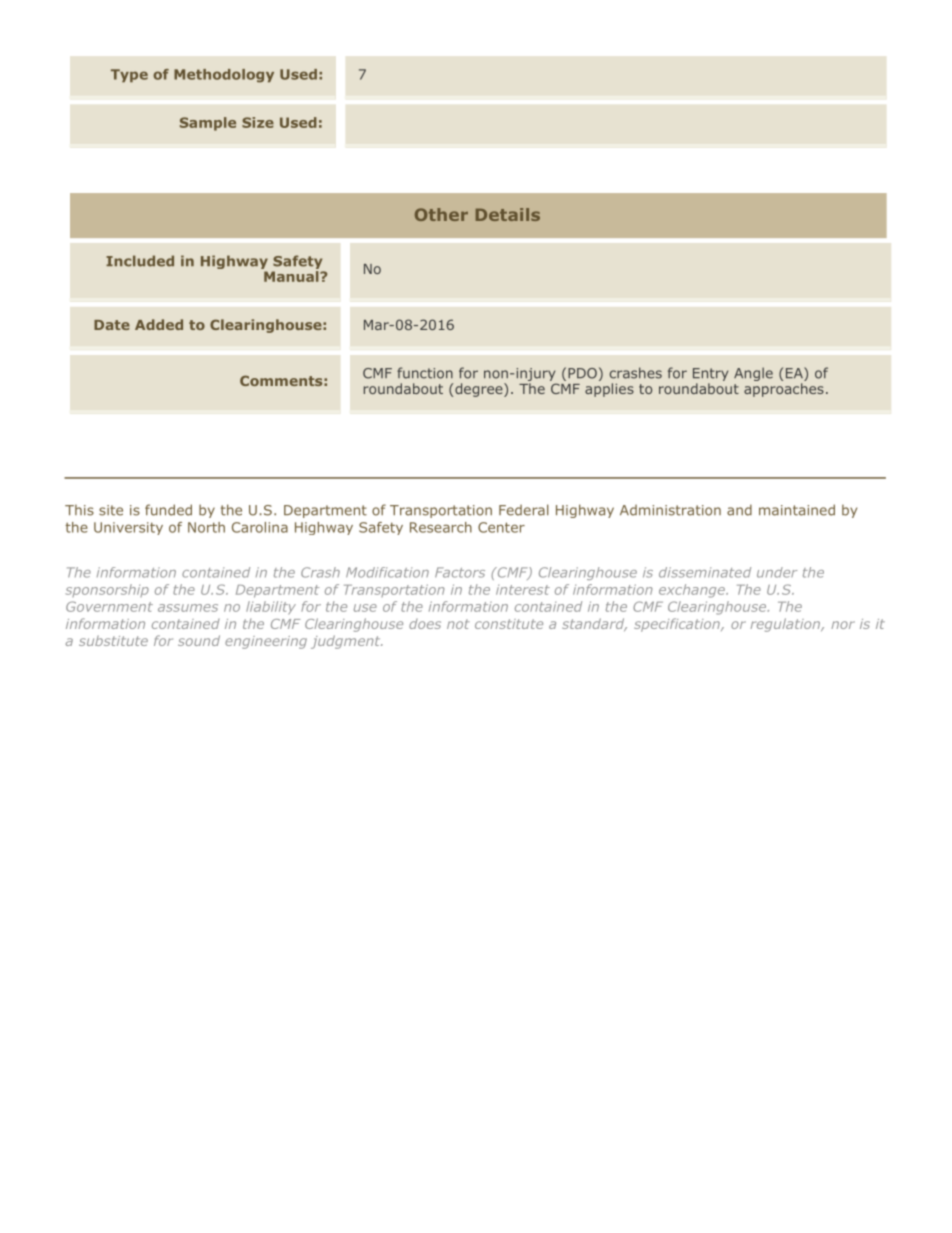 This page has height=1233, width=952. Describe the element at coordinates (441, 214) in the page. I see `Other` at that location.
